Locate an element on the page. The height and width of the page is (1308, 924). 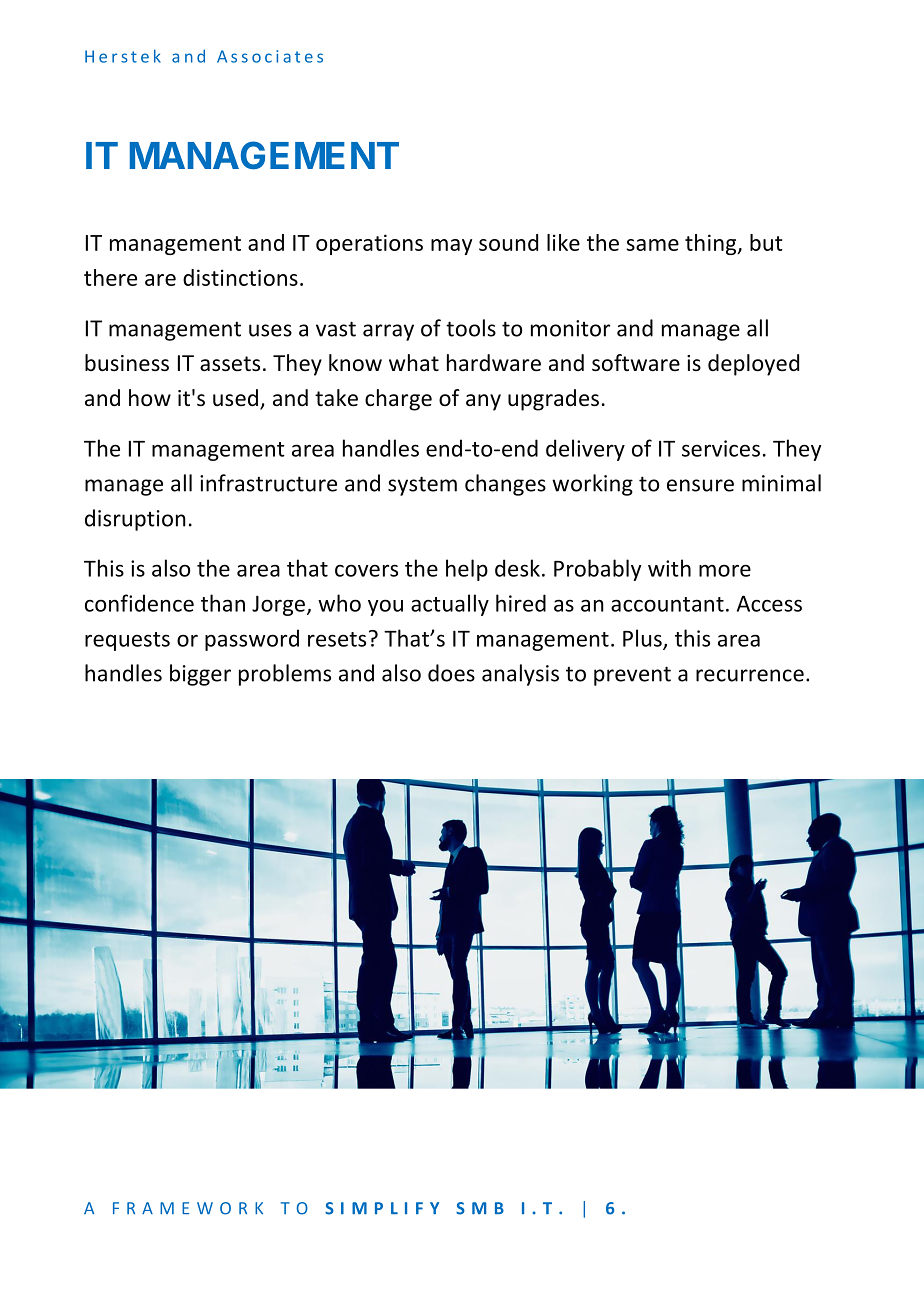
thing is located at coordinates (712, 244).
